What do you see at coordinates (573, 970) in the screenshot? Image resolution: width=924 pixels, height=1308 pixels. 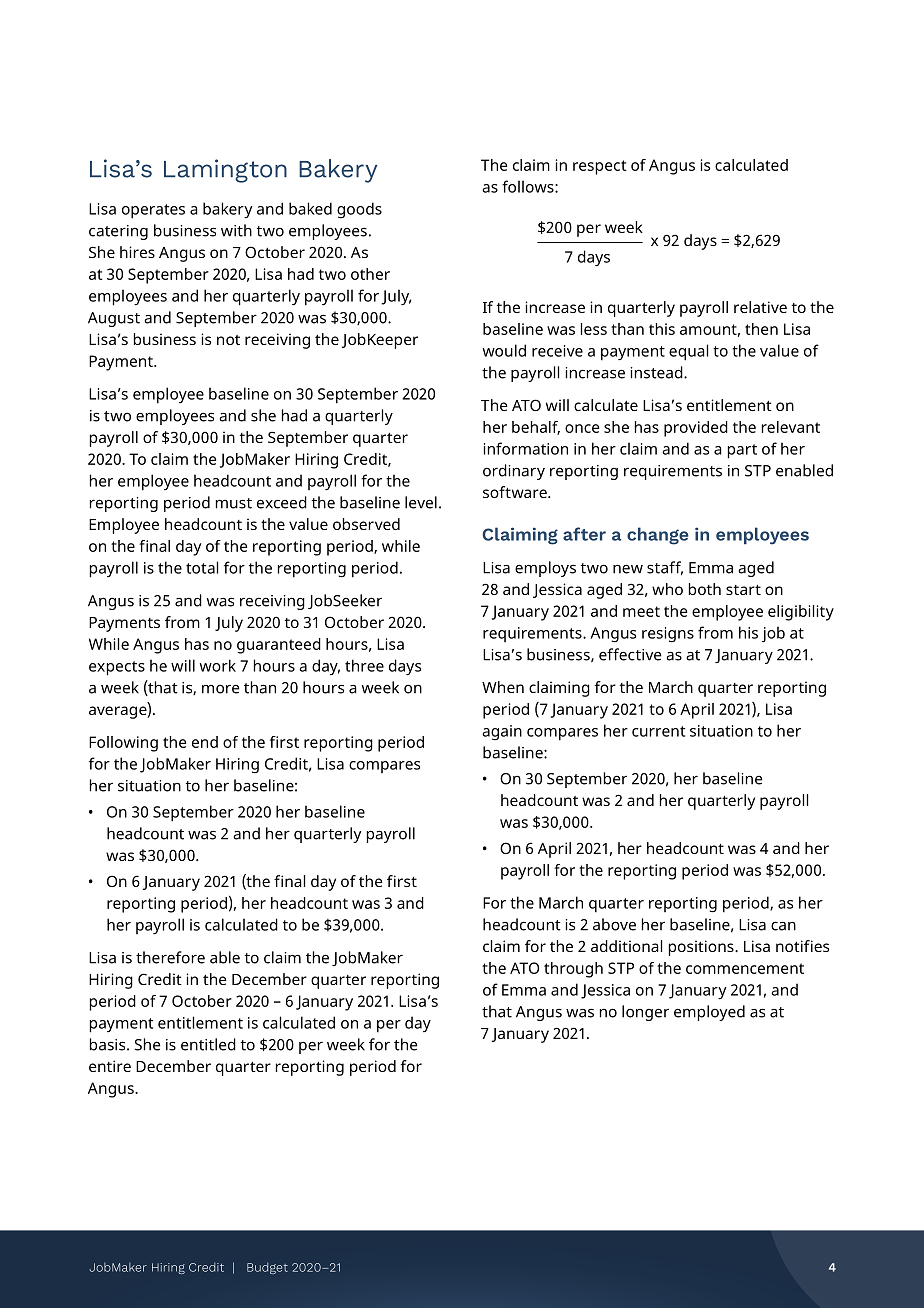 I see `through` at bounding box center [573, 970].
